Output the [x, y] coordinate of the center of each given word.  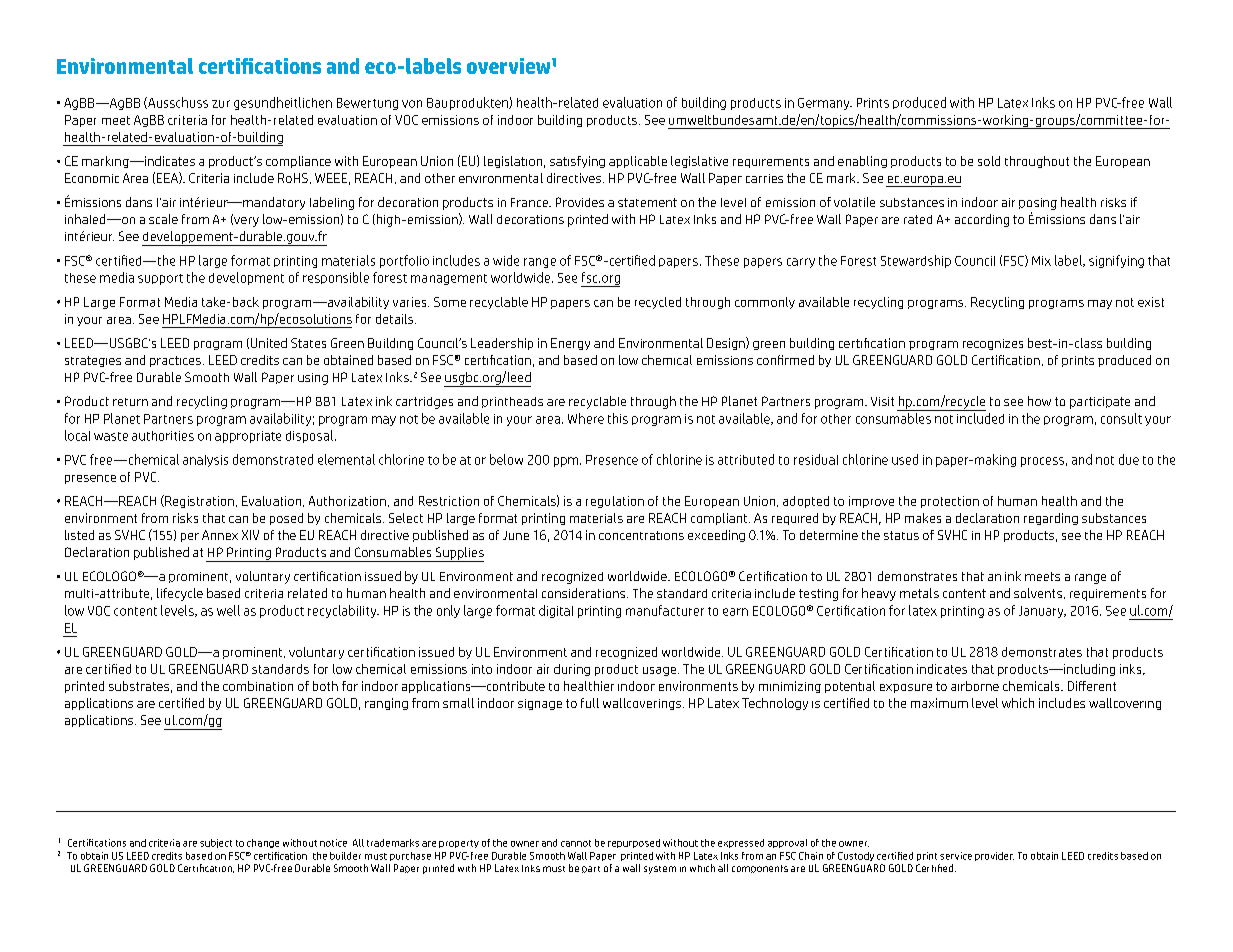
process [1042, 462]
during [572, 670]
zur [221, 104]
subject [216, 843]
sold [989, 161]
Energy [570, 344]
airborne [975, 686]
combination [258, 686]
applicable [638, 162]
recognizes [993, 344]
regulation [615, 502]
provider [994, 856]
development [246, 278]
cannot [576, 843]
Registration [198, 501]
